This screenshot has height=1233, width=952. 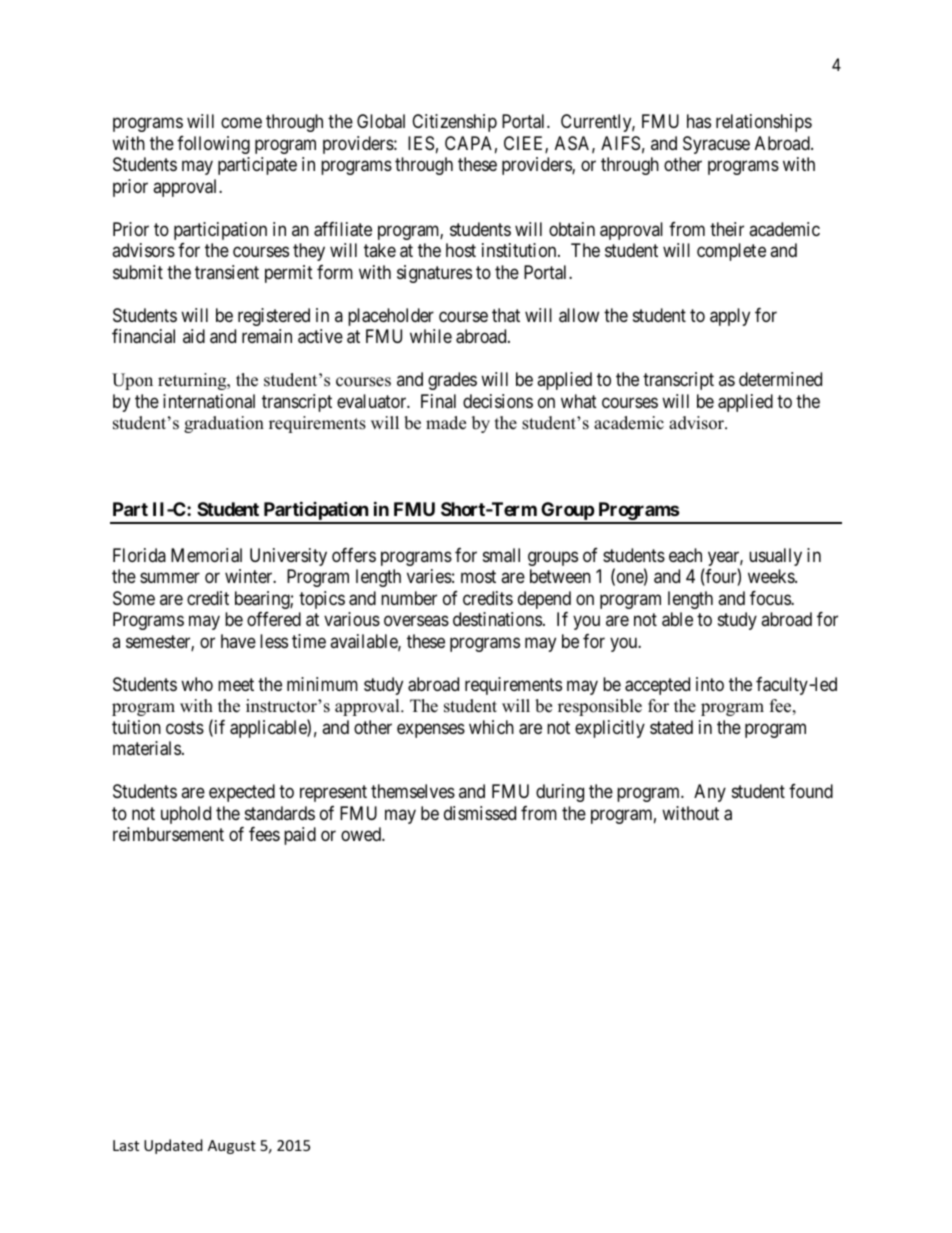 What do you see at coordinates (238, 641) in the screenshot?
I see `have` at bounding box center [238, 641].
